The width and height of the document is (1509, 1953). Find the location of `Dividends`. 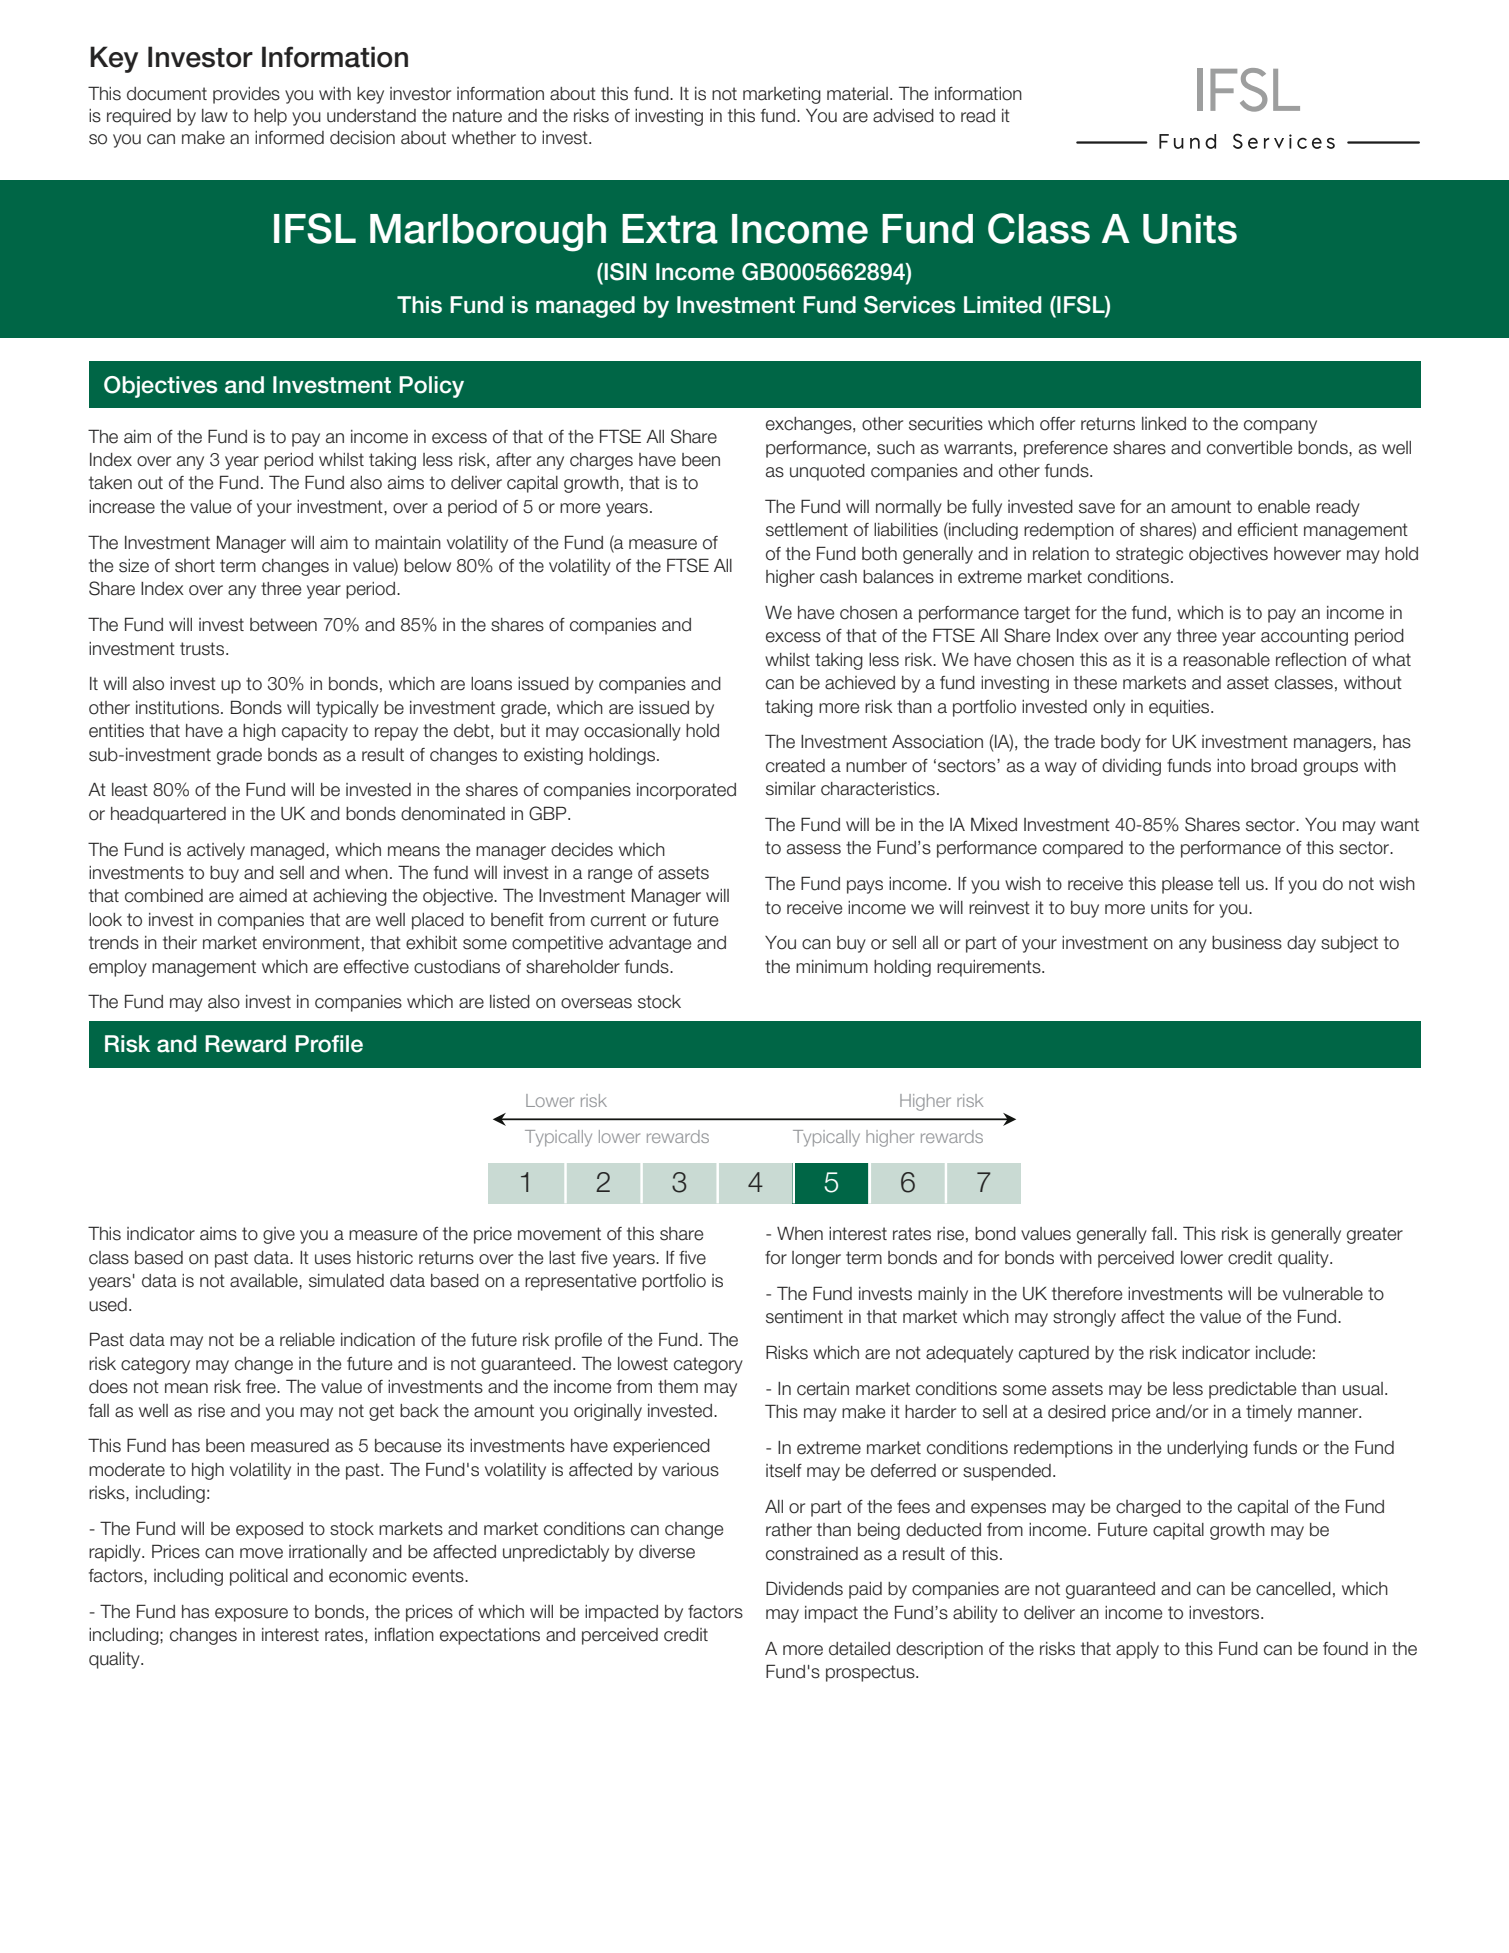

Dividends is located at coordinates (804, 1588).
